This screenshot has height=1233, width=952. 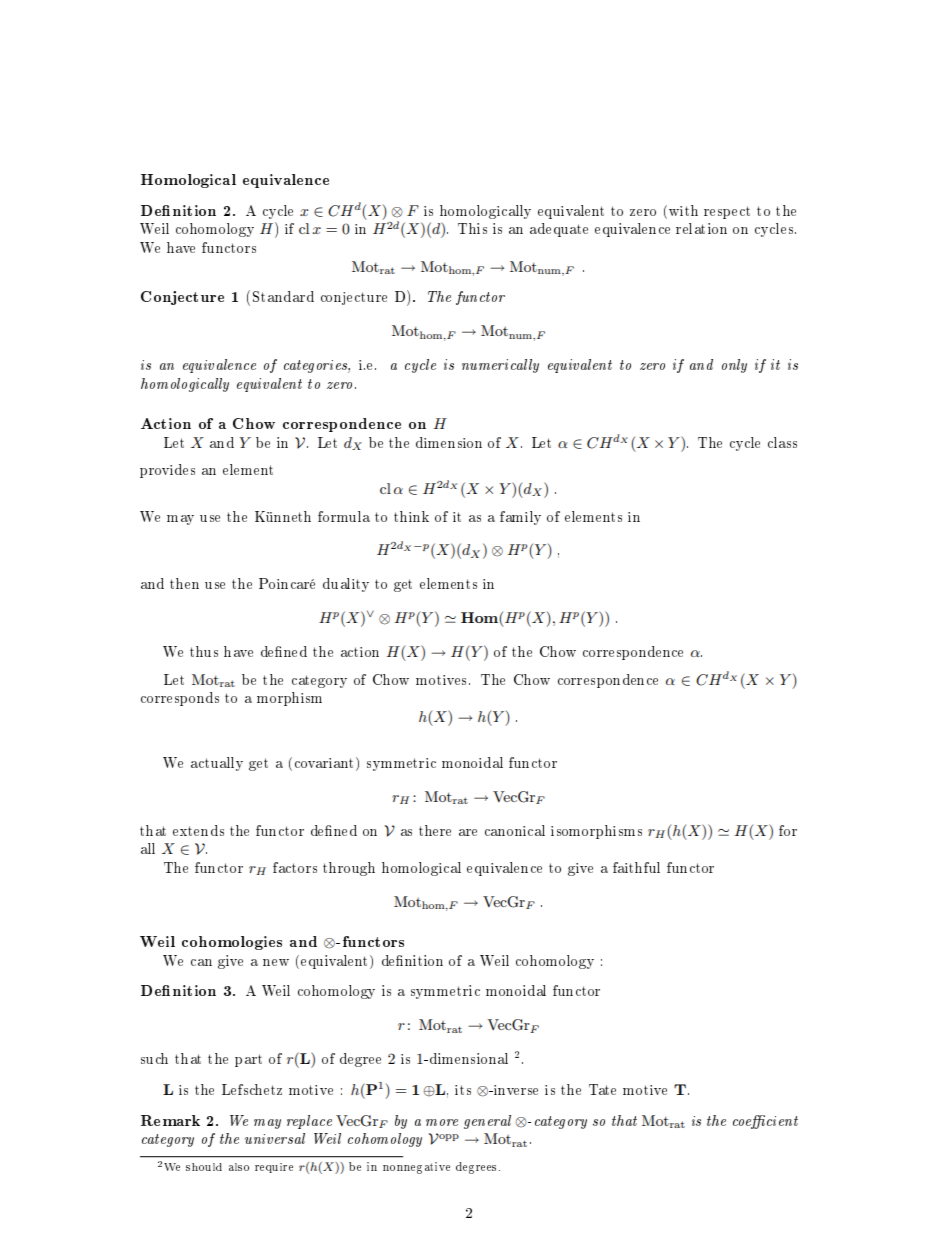 What do you see at coordinates (701, 228) in the screenshot?
I see `relation` at bounding box center [701, 228].
